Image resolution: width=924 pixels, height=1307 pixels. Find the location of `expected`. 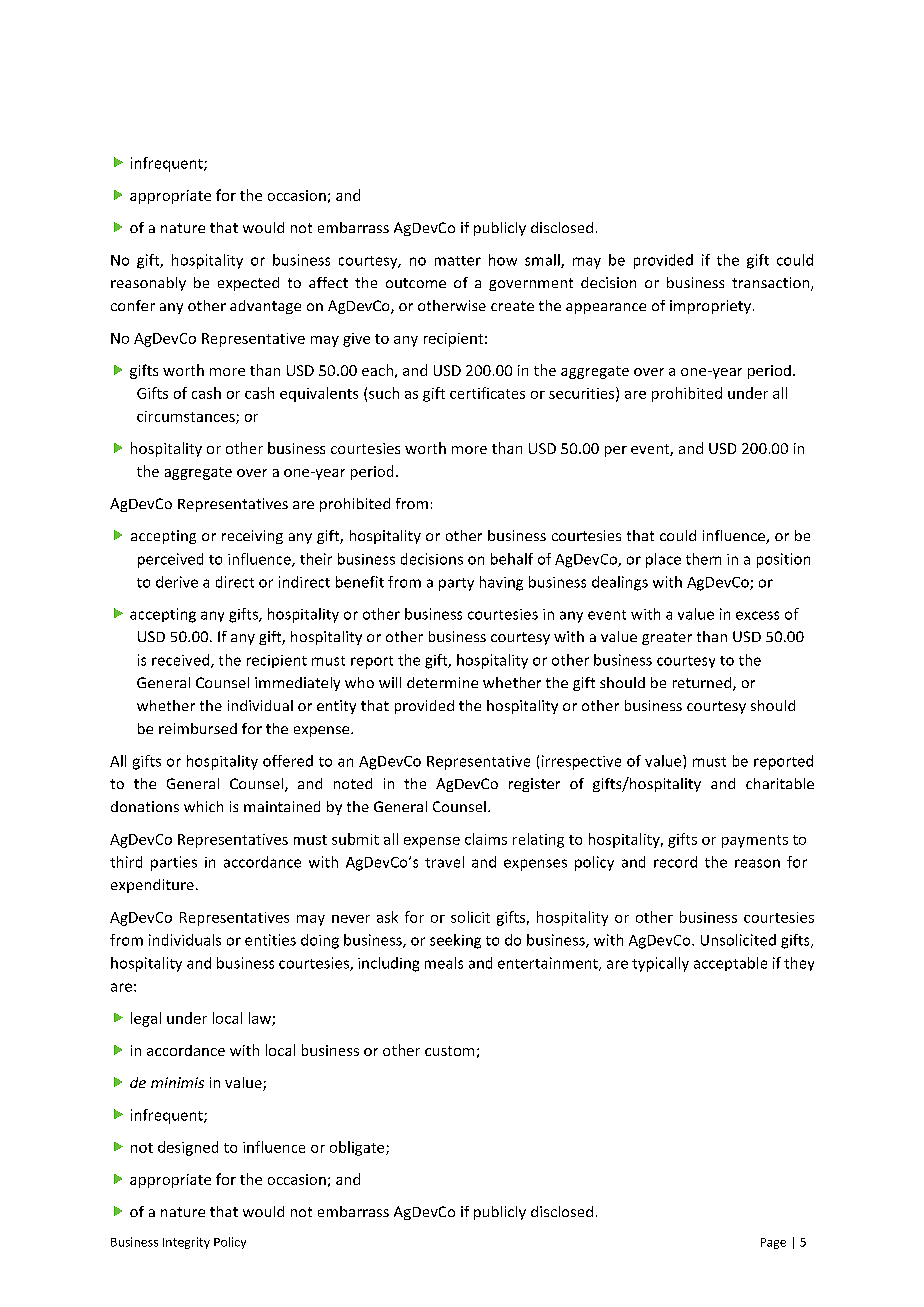

expected is located at coordinates (248, 284).
